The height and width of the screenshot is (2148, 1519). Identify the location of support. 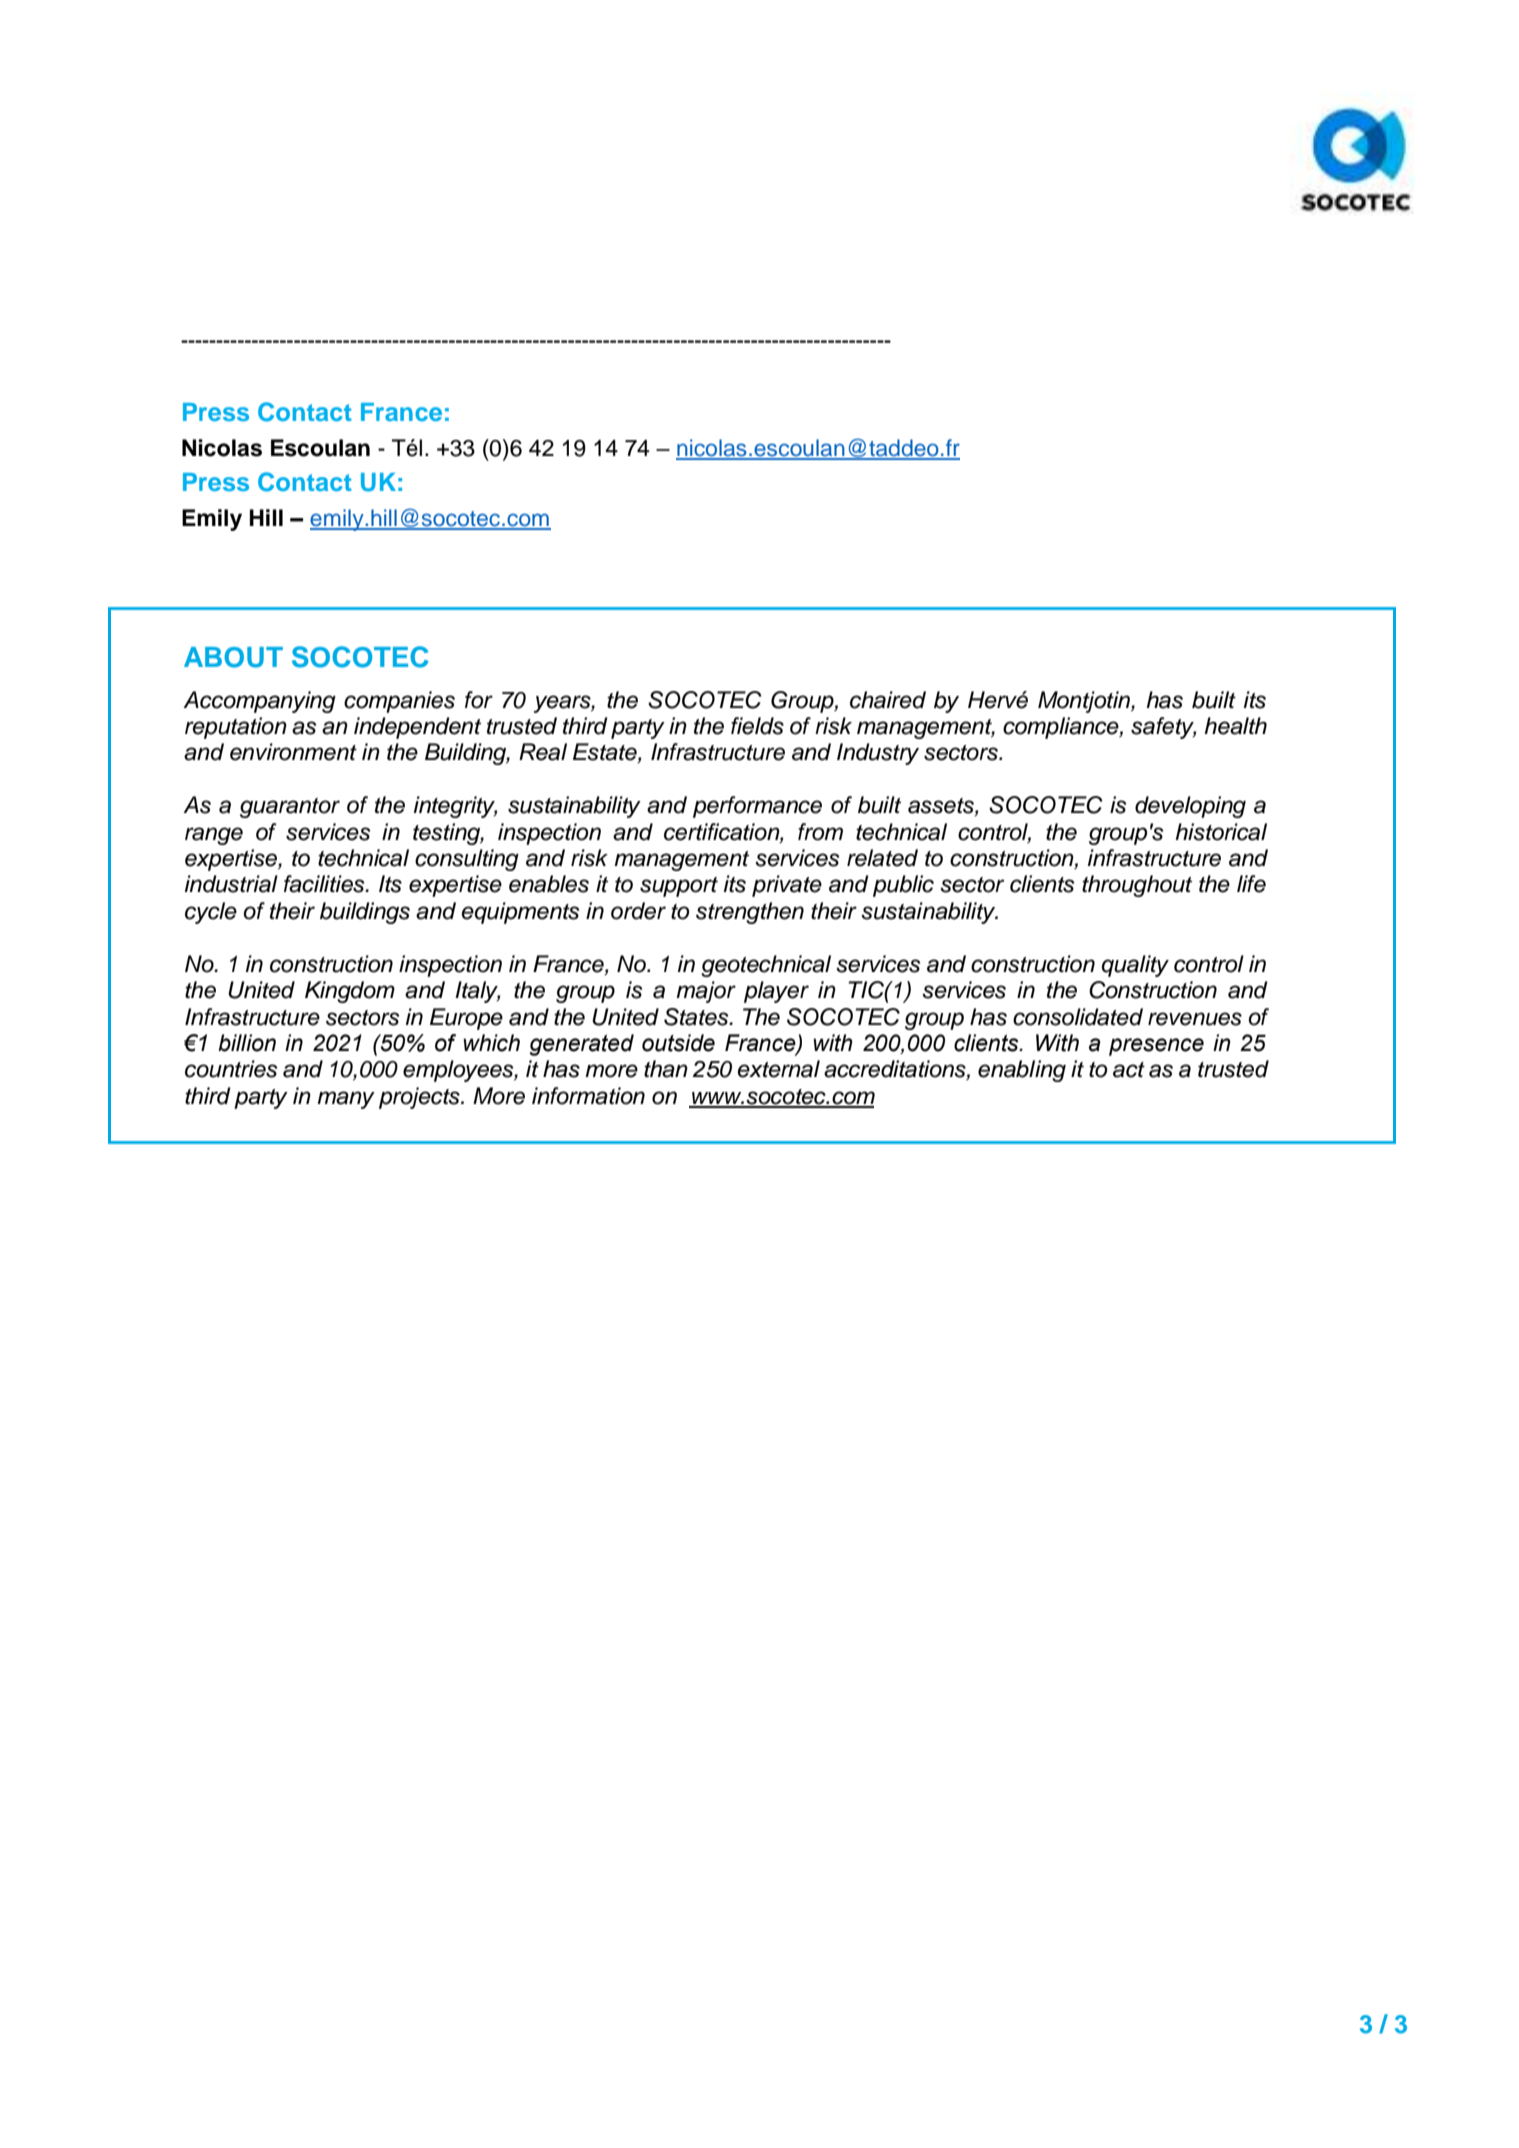
(679, 887).
